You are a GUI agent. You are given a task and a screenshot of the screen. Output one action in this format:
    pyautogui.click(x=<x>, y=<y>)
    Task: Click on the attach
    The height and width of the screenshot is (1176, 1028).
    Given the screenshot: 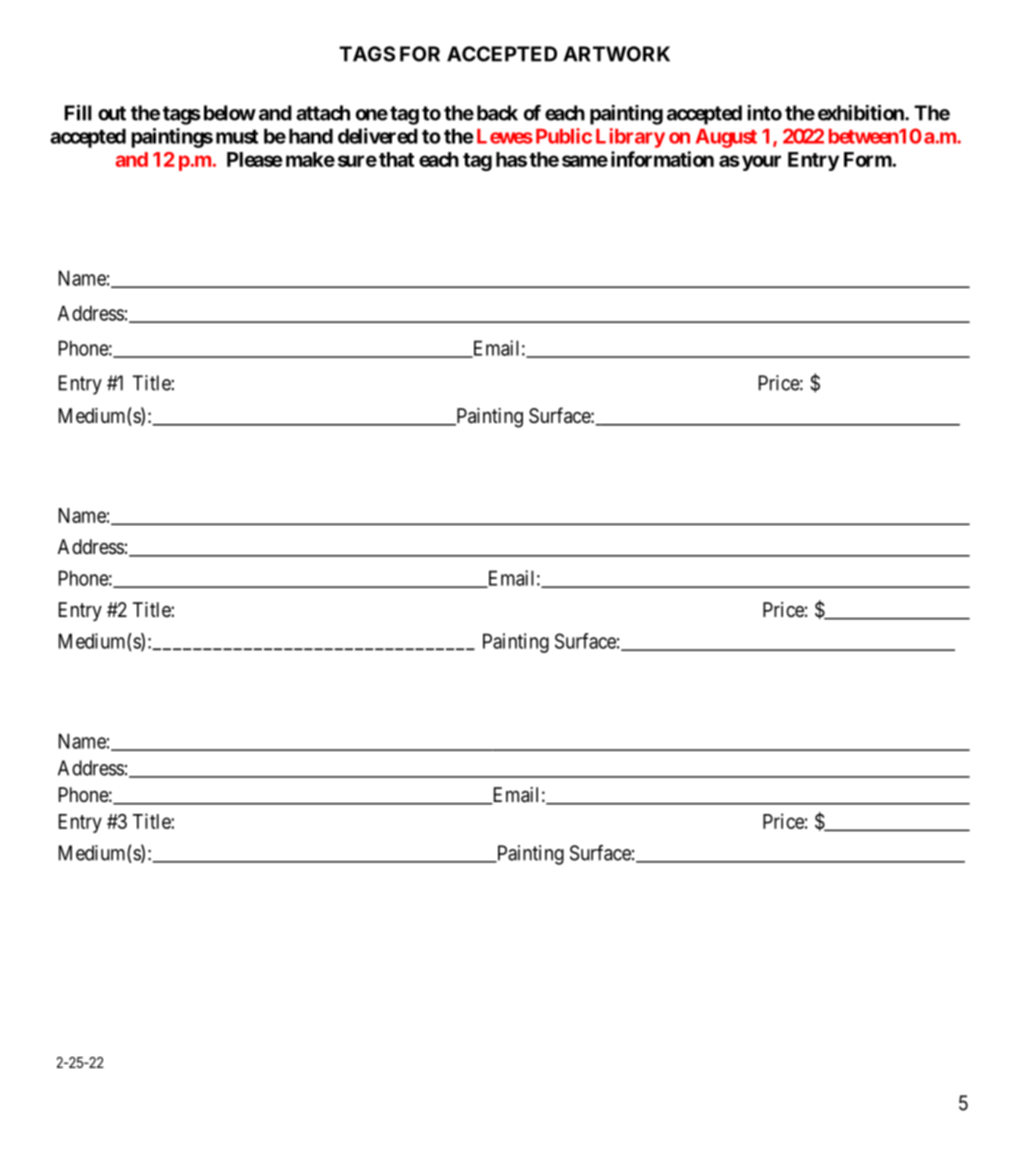 What is the action you would take?
    pyautogui.click(x=323, y=113)
